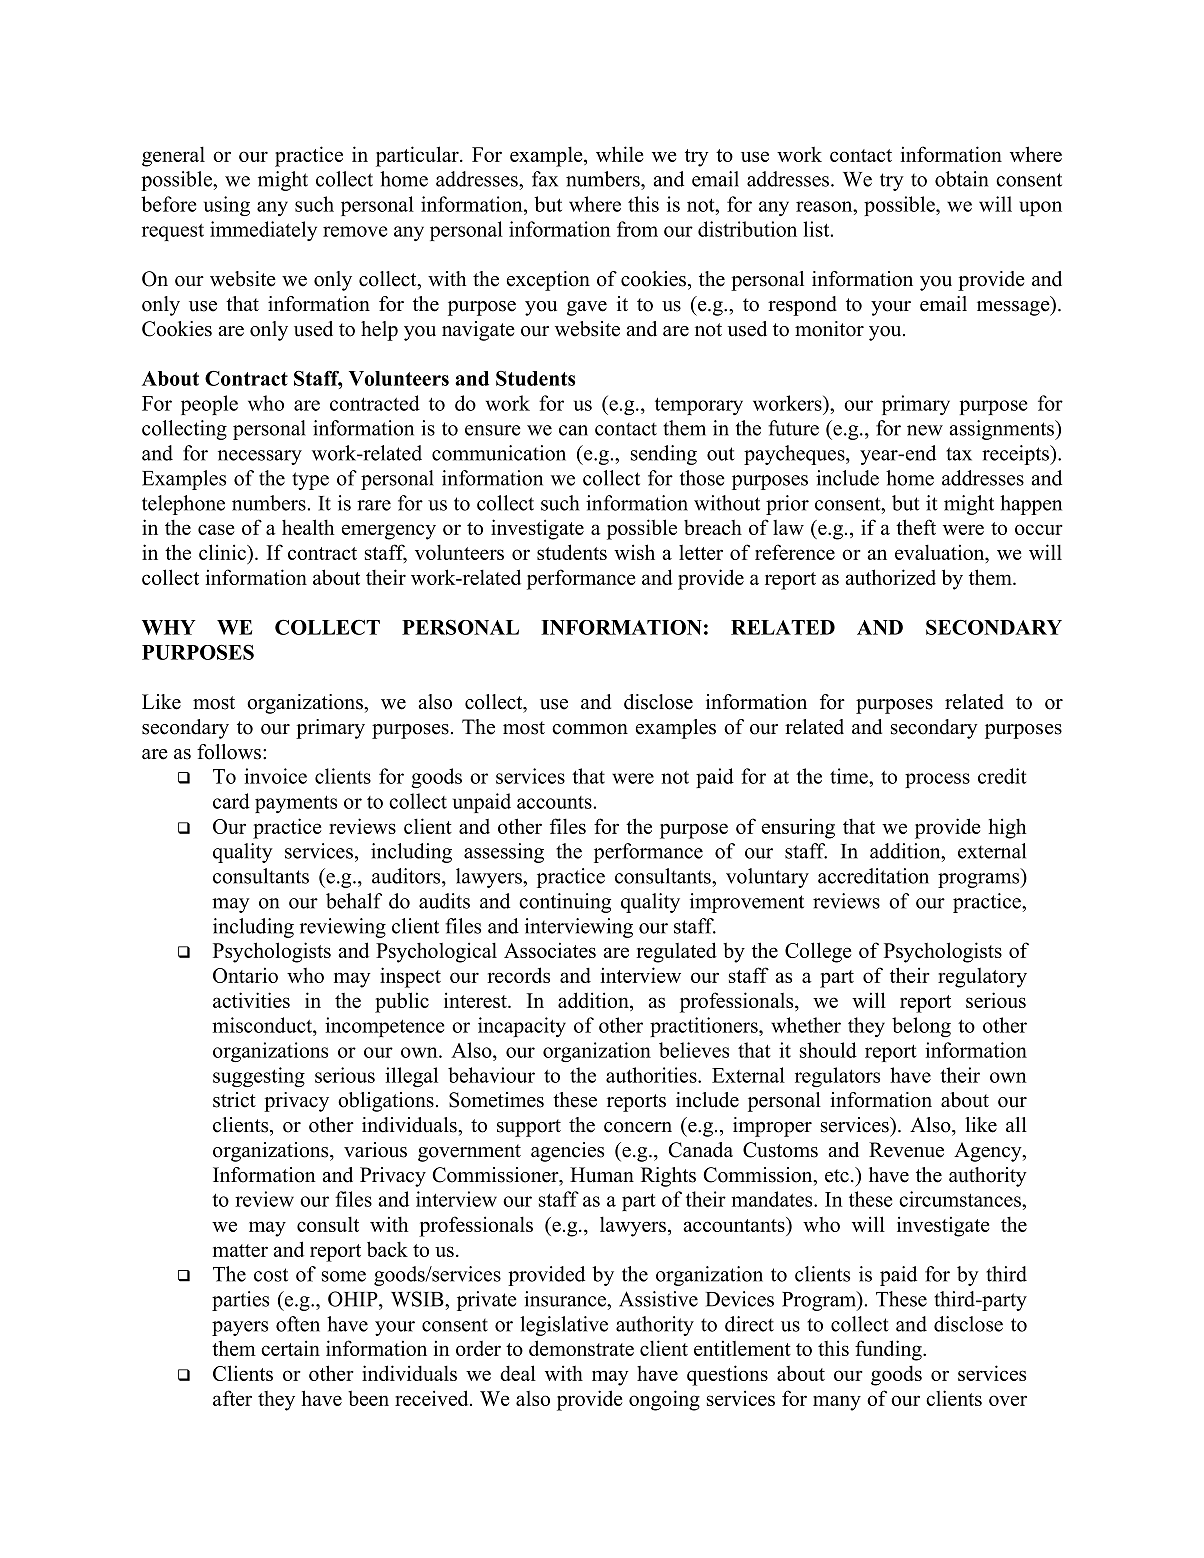 Image resolution: width=1204 pixels, height=1558 pixels. I want to click on regulatory, so click(982, 978).
